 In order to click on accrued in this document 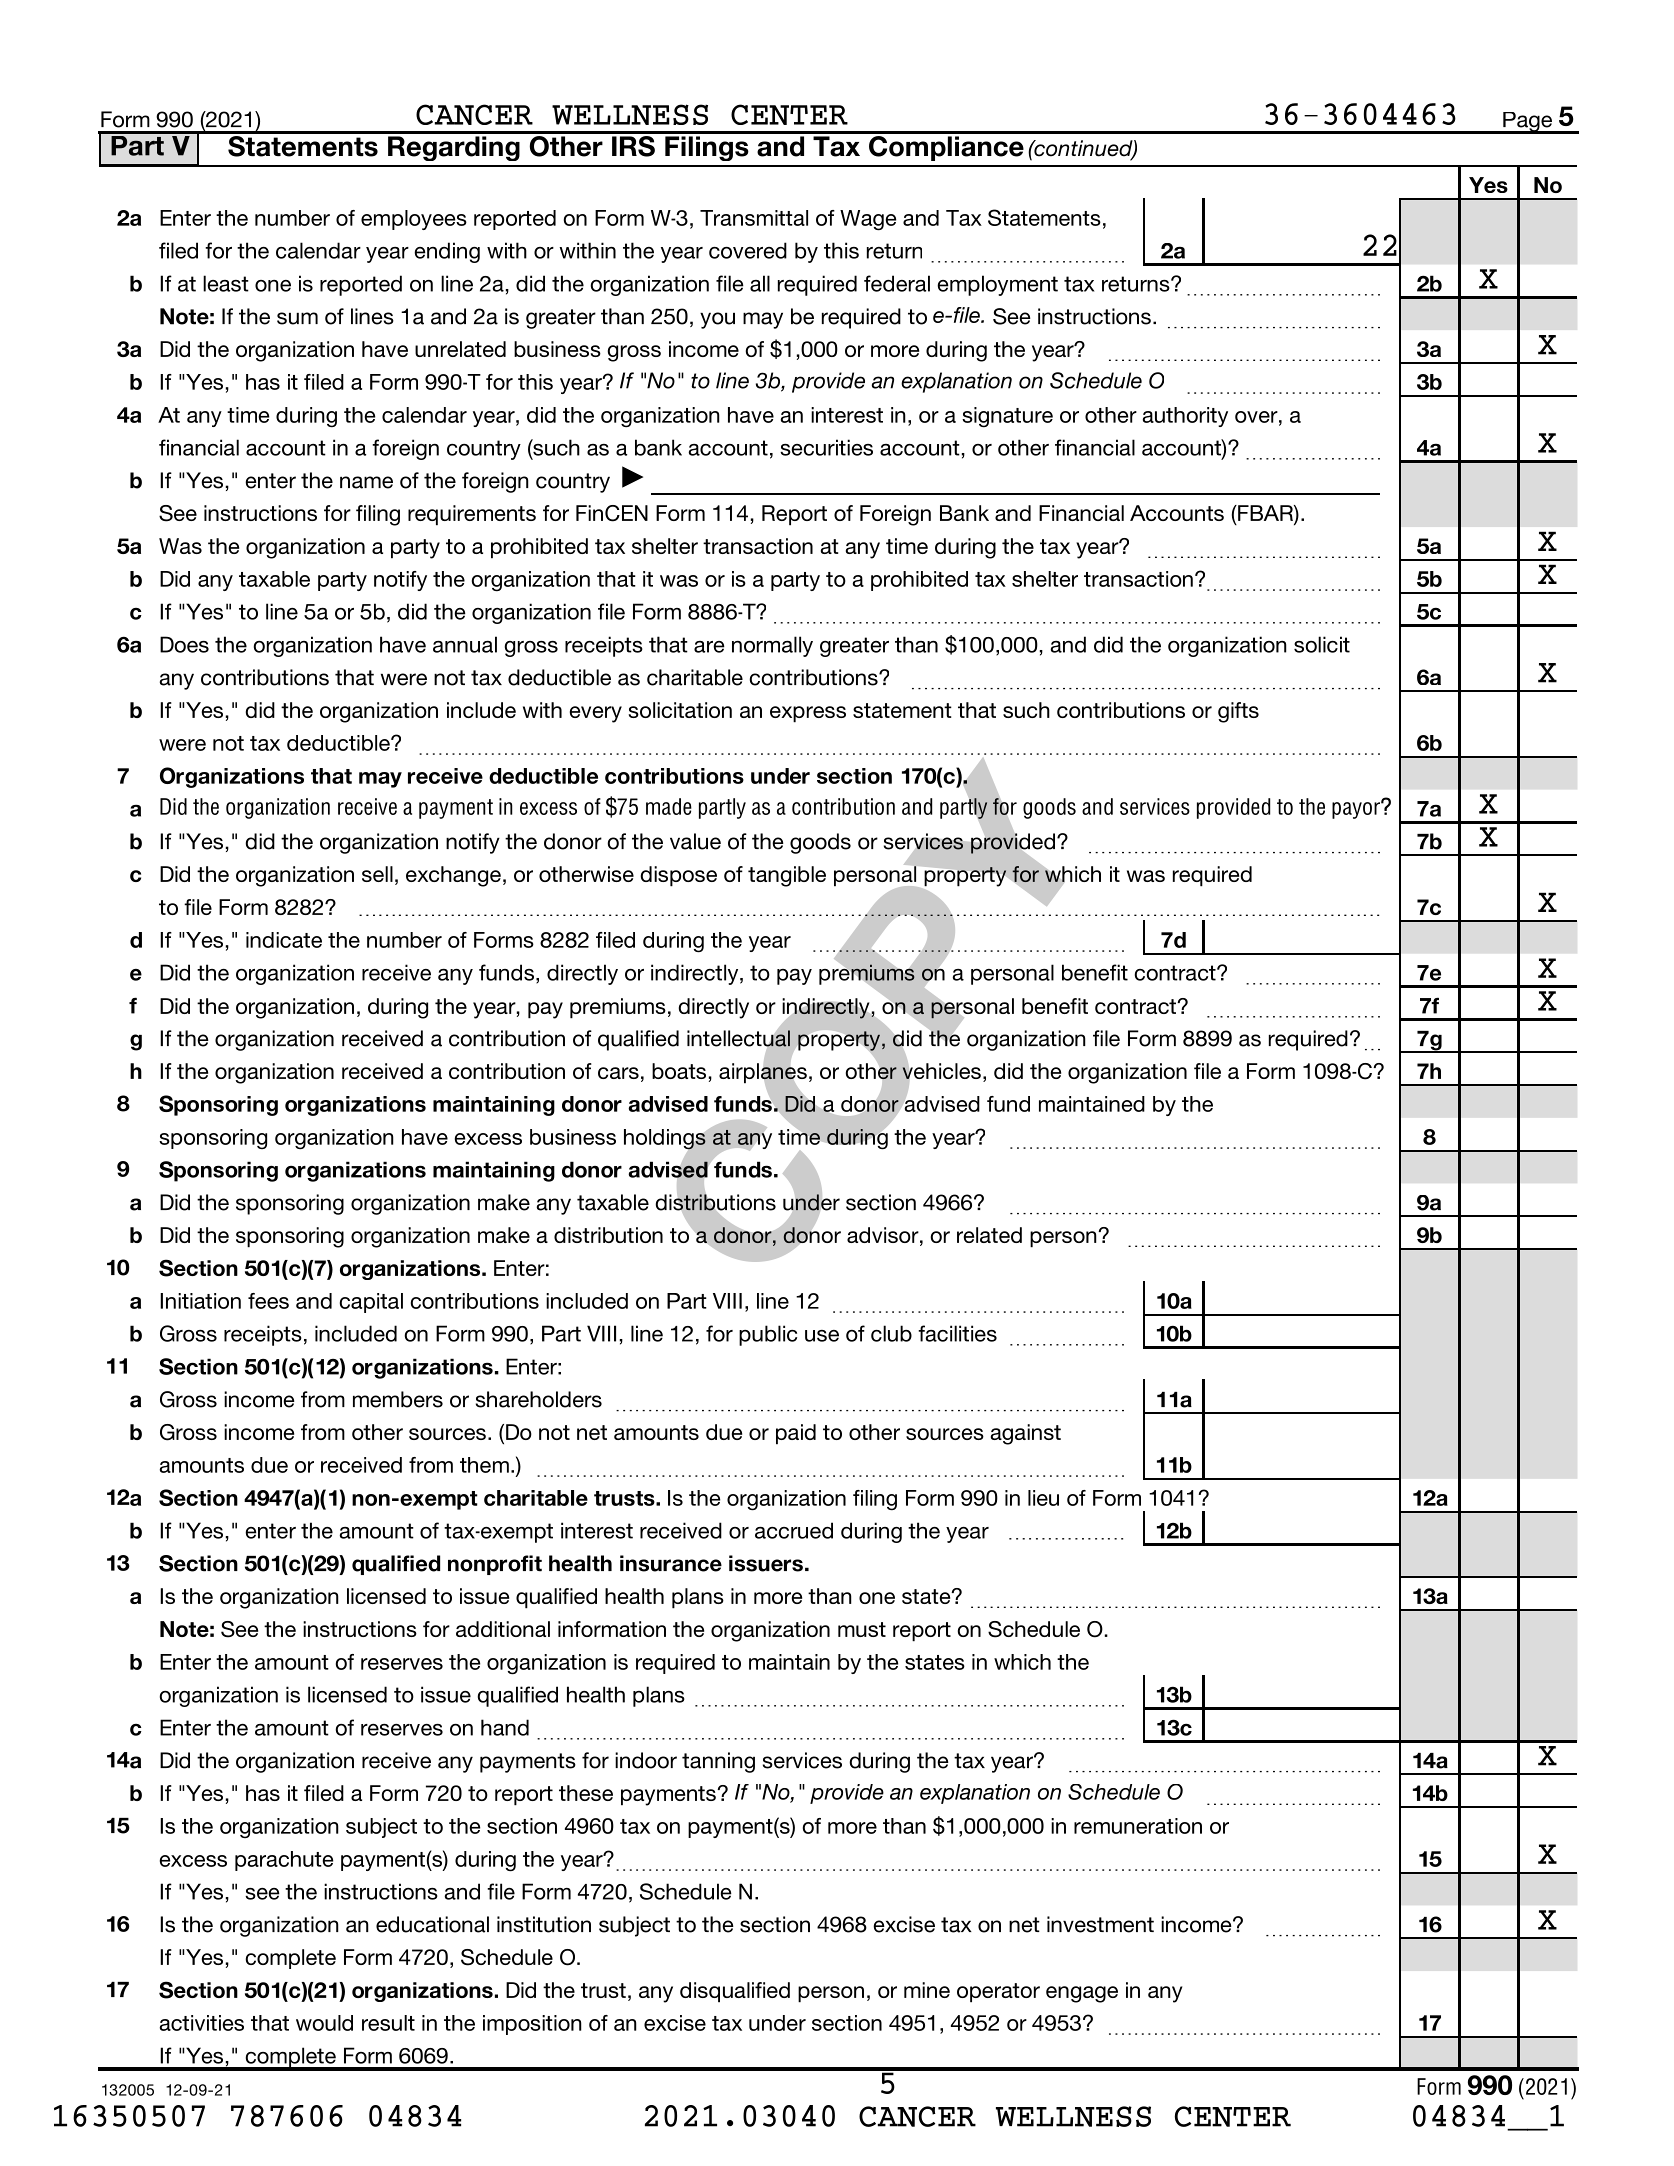, I will do `click(794, 1530)`.
